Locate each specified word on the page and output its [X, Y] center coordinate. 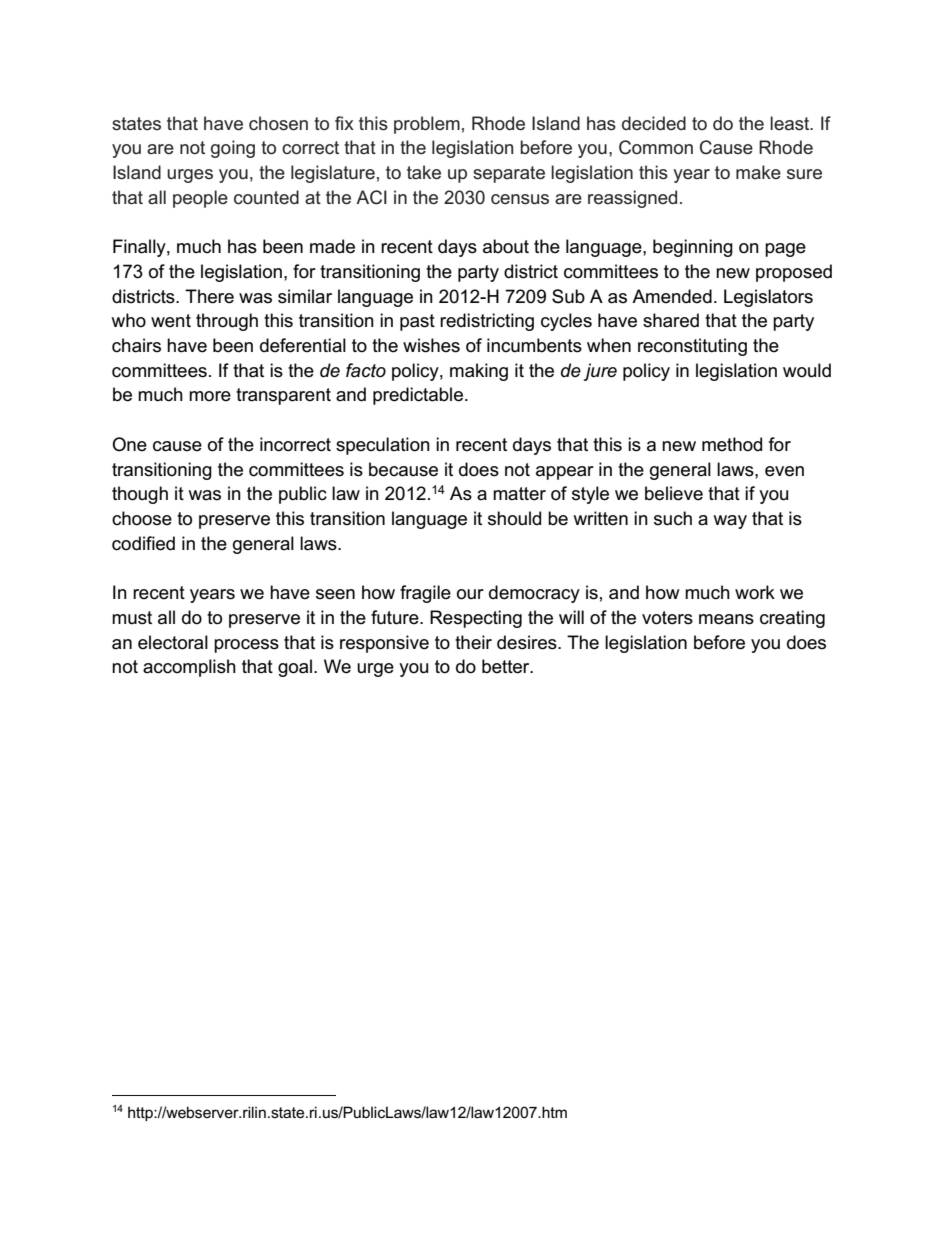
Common [656, 147]
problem [427, 125]
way [730, 522]
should [514, 518]
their [473, 642]
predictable [418, 396]
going [233, 149]
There [209, 296]
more [210, 396]
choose [142, 518]
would [807, 370]
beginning [693, 248]
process [246, 646]
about [506, 246]
